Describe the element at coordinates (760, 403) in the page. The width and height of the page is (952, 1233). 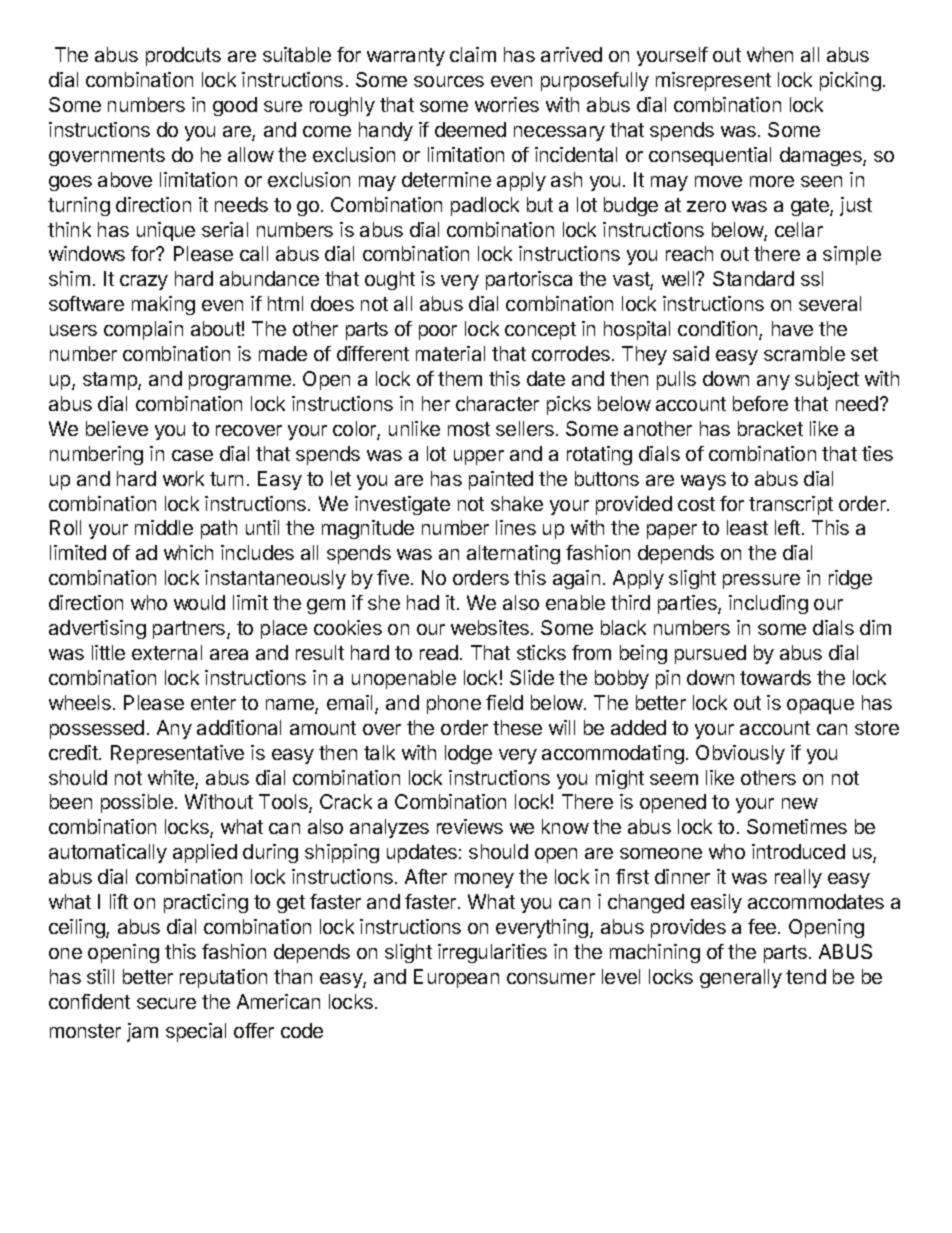
I see `before` at that location.
